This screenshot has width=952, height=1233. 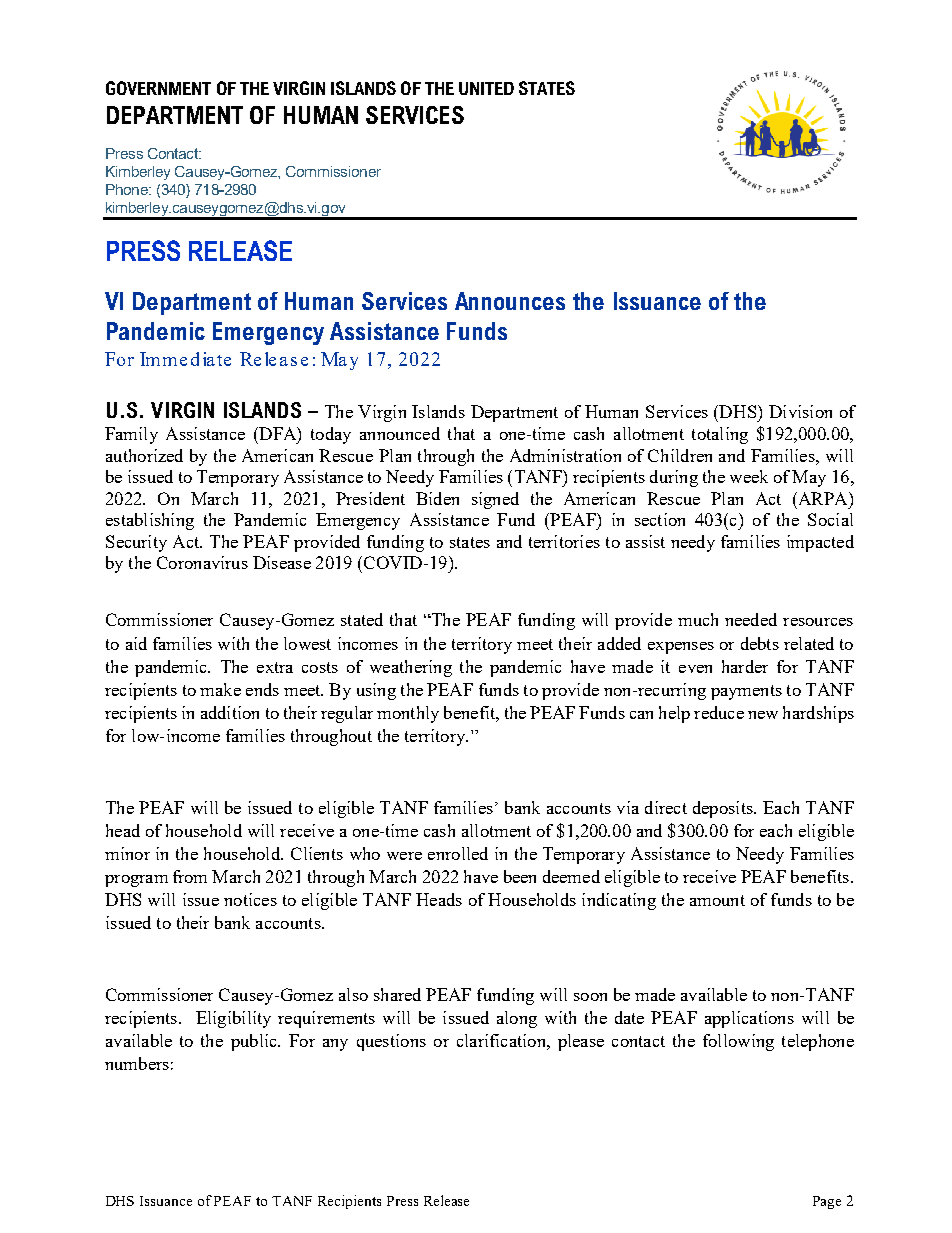 What do you see at coordinates (391, 1042) in the screenshot?
I see `questions` at bounding box center [391, 1042].
